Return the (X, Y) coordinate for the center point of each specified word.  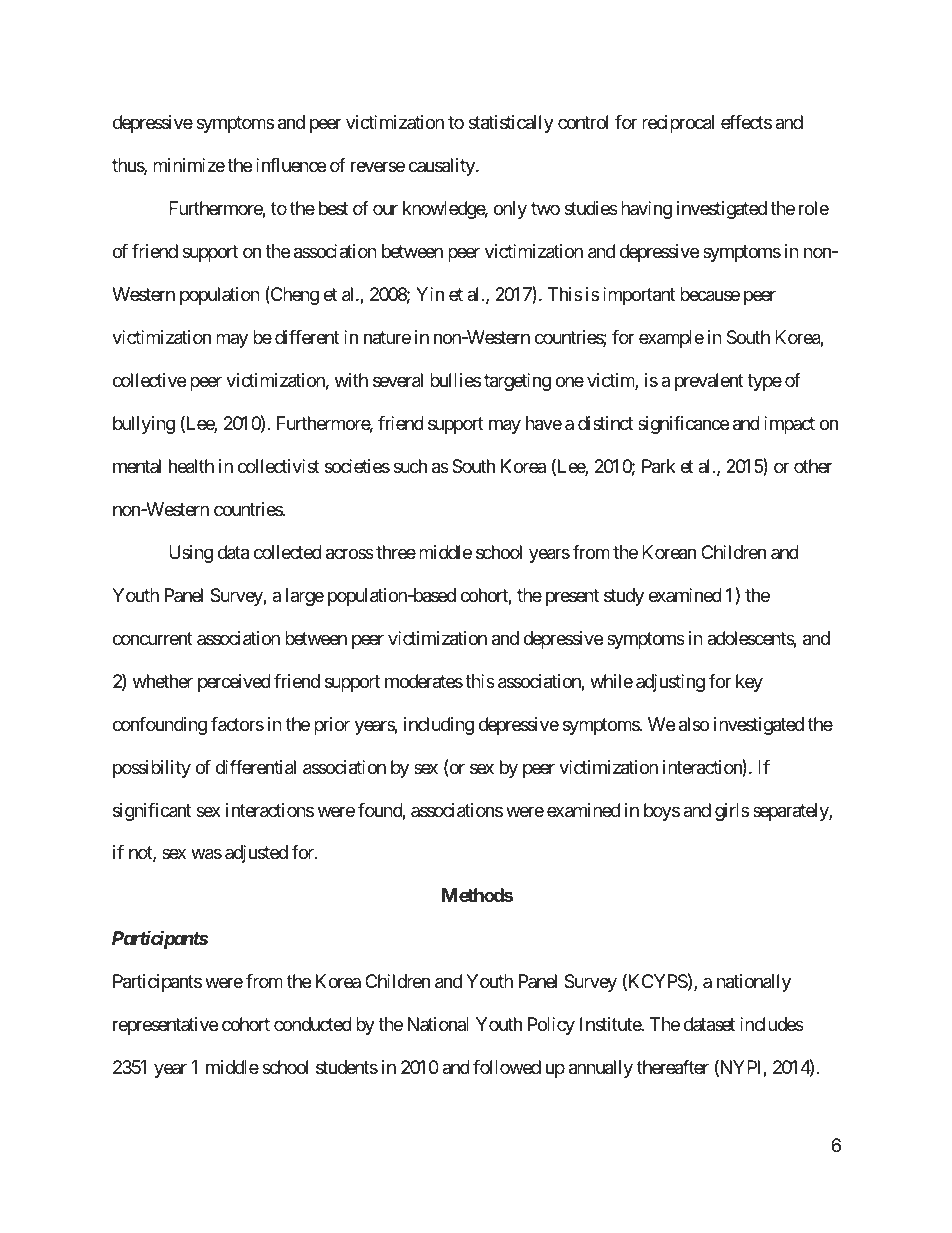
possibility (152, 769)
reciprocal (678, 124)
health (191, 466)
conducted (313, 1024)
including (439, 726)
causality (443, 167)
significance (683, 425)
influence (291, 165)
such (410, 466)
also (694, 724)
